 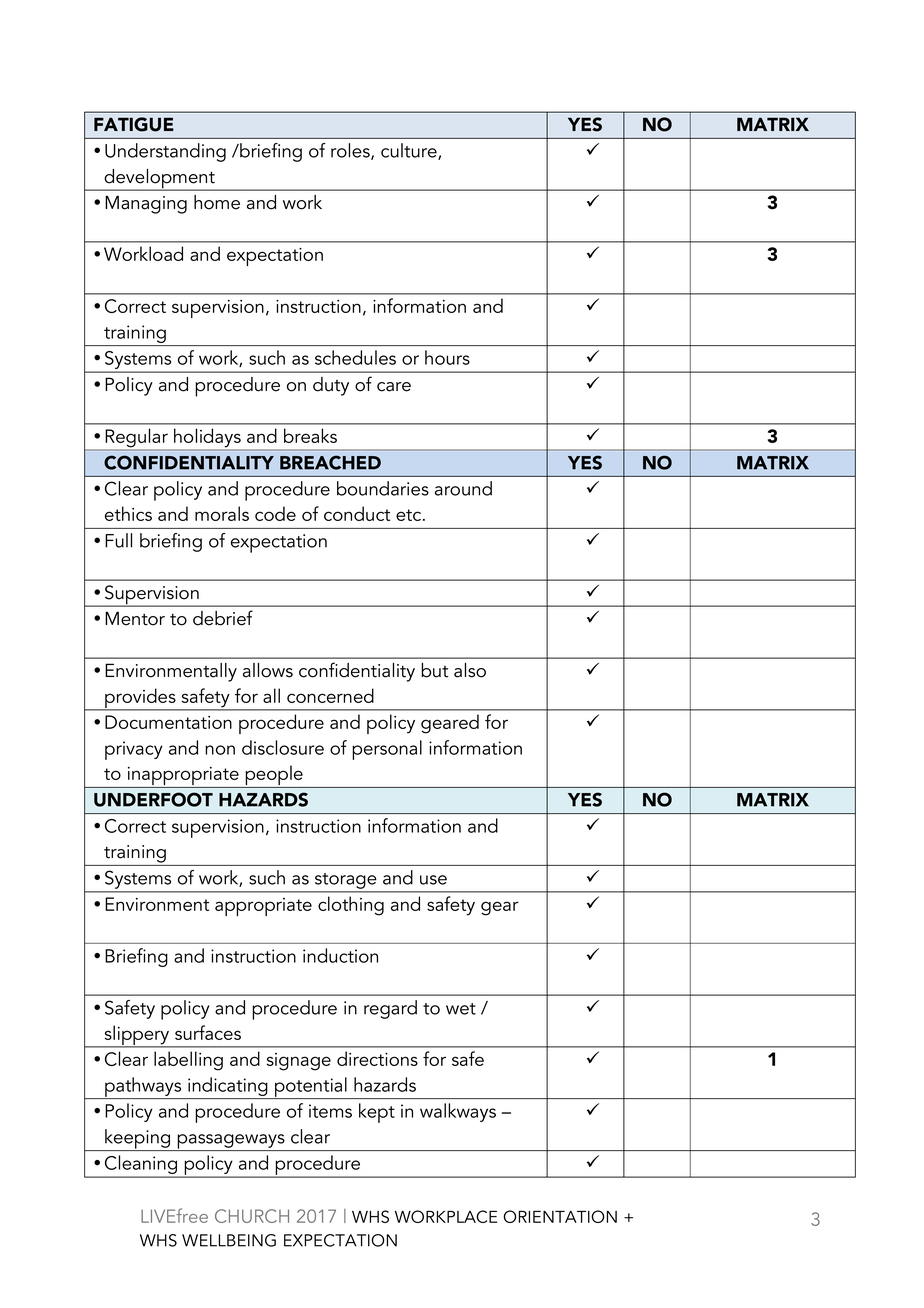 I want to click on morals, so click(x=222, y=513).
